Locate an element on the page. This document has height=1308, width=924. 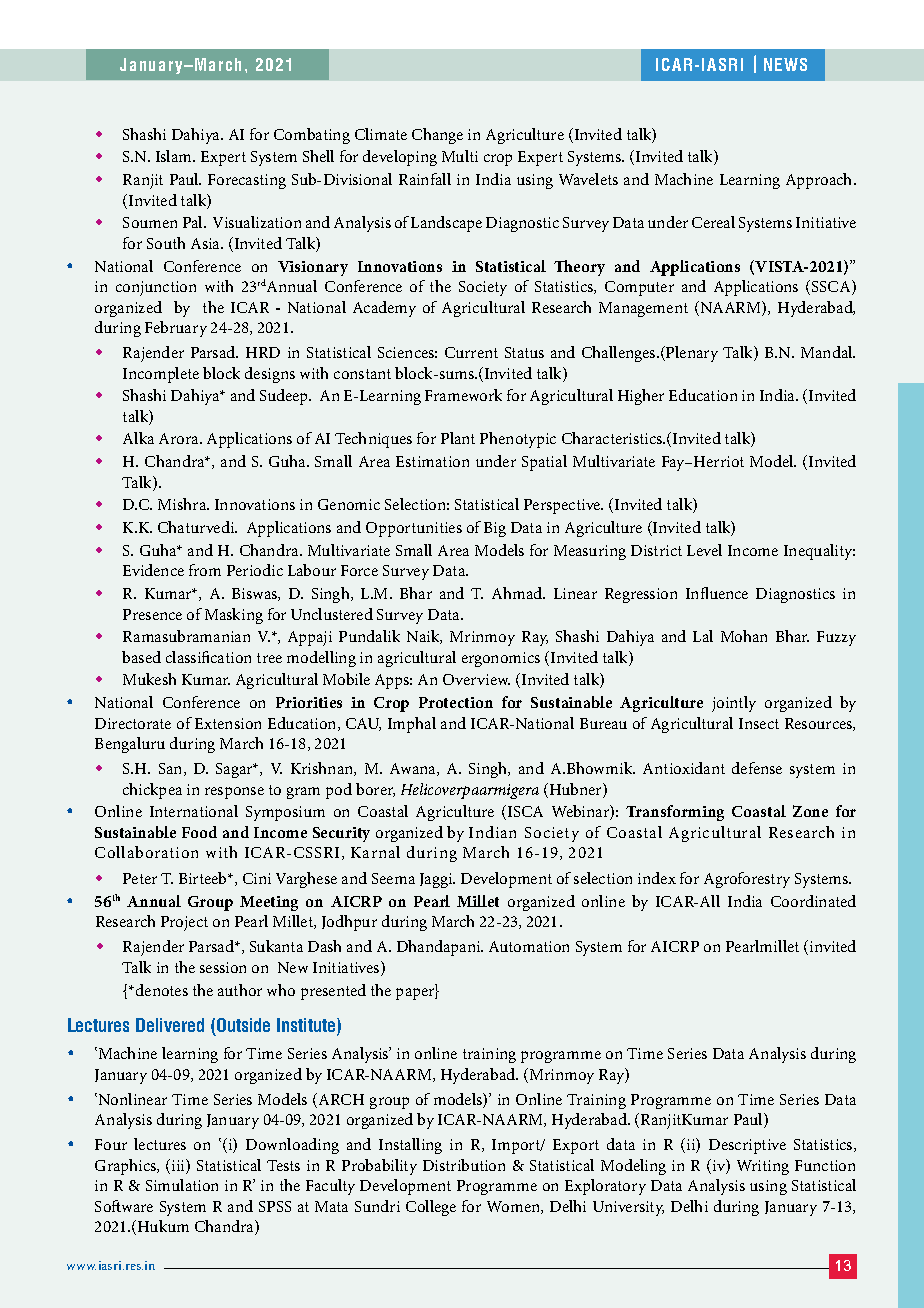
Incomplete is located at coordinates (161, 375).
